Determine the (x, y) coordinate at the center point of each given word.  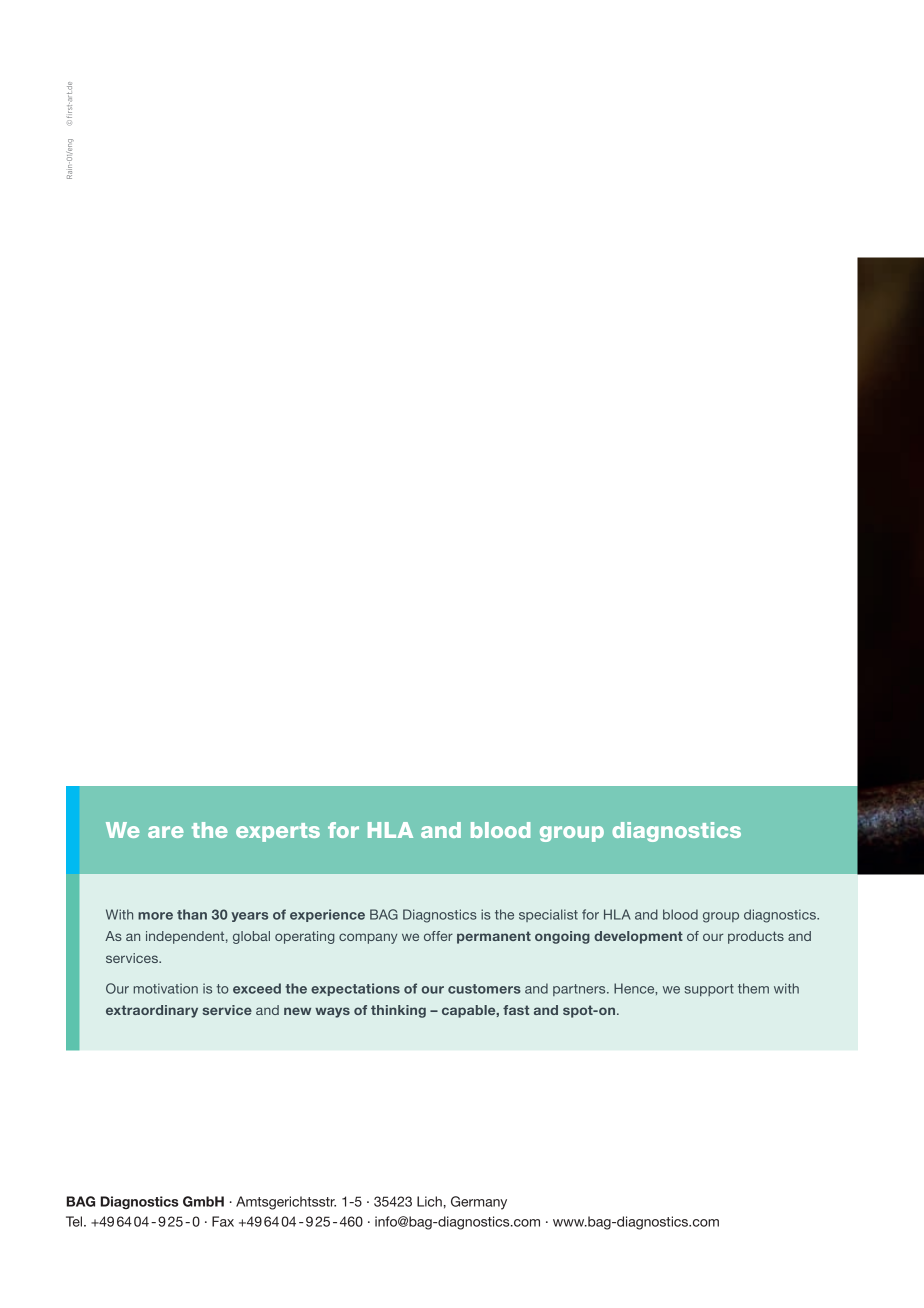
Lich (429, 1201)
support (709, 990)
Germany (479, 1203)
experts (278, 832)
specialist (548, 915)
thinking (398, 1011)
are (166, 832)
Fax (223, 1221)
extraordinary (152, 1011)
